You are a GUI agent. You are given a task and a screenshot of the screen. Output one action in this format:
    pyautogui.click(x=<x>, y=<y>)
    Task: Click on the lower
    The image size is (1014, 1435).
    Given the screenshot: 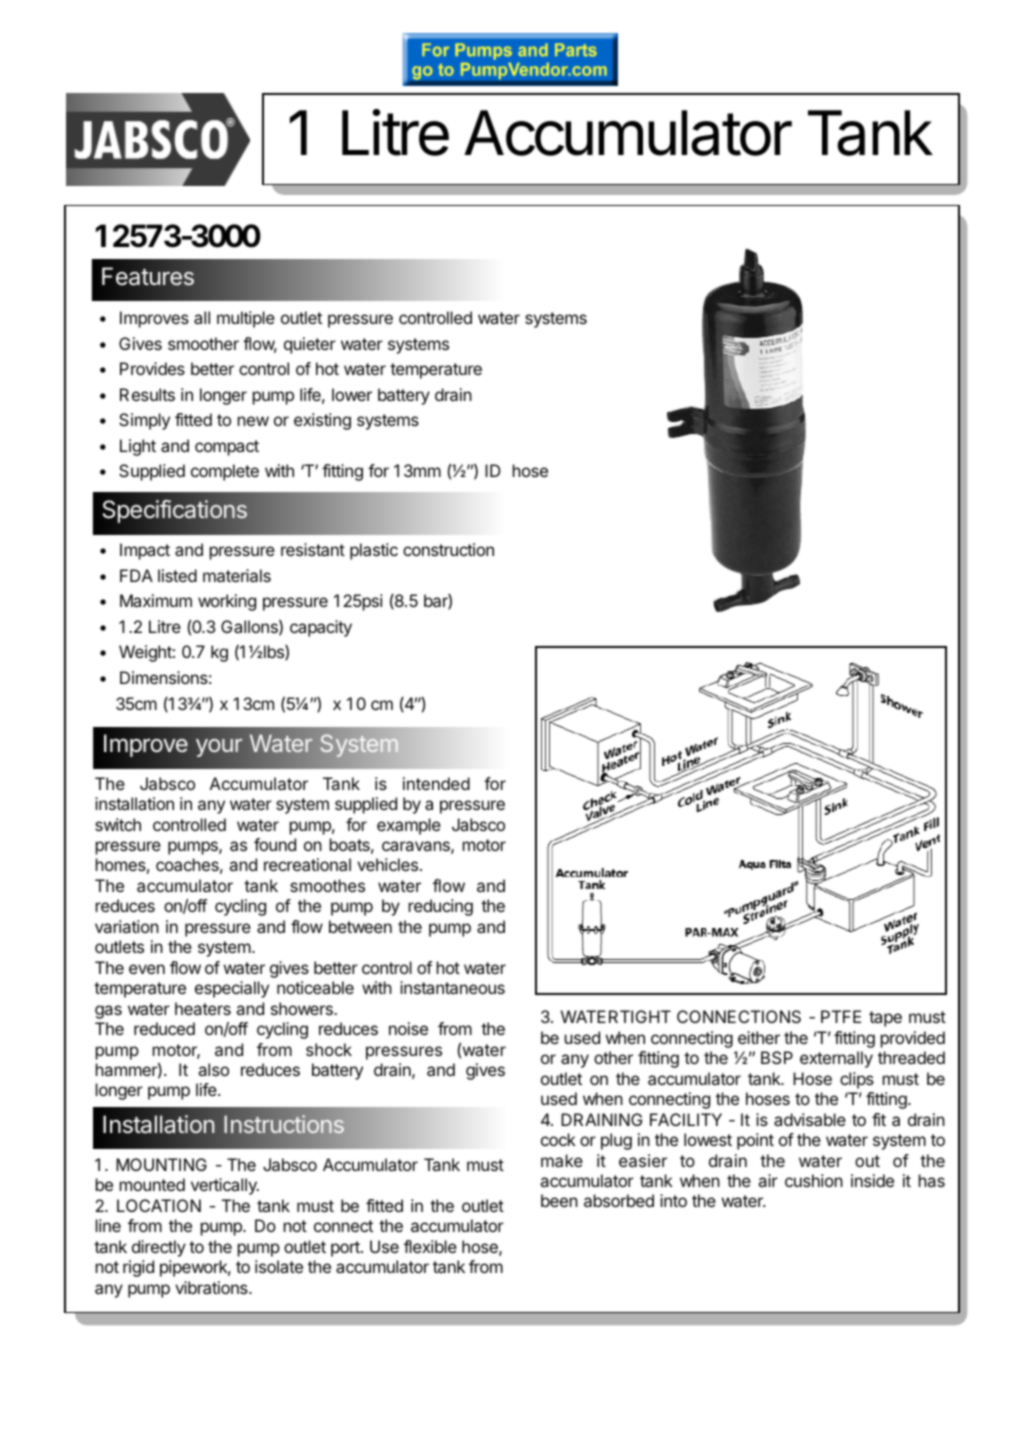 What is the action you would take?
    pyautogui.click(x=352, y=394)
